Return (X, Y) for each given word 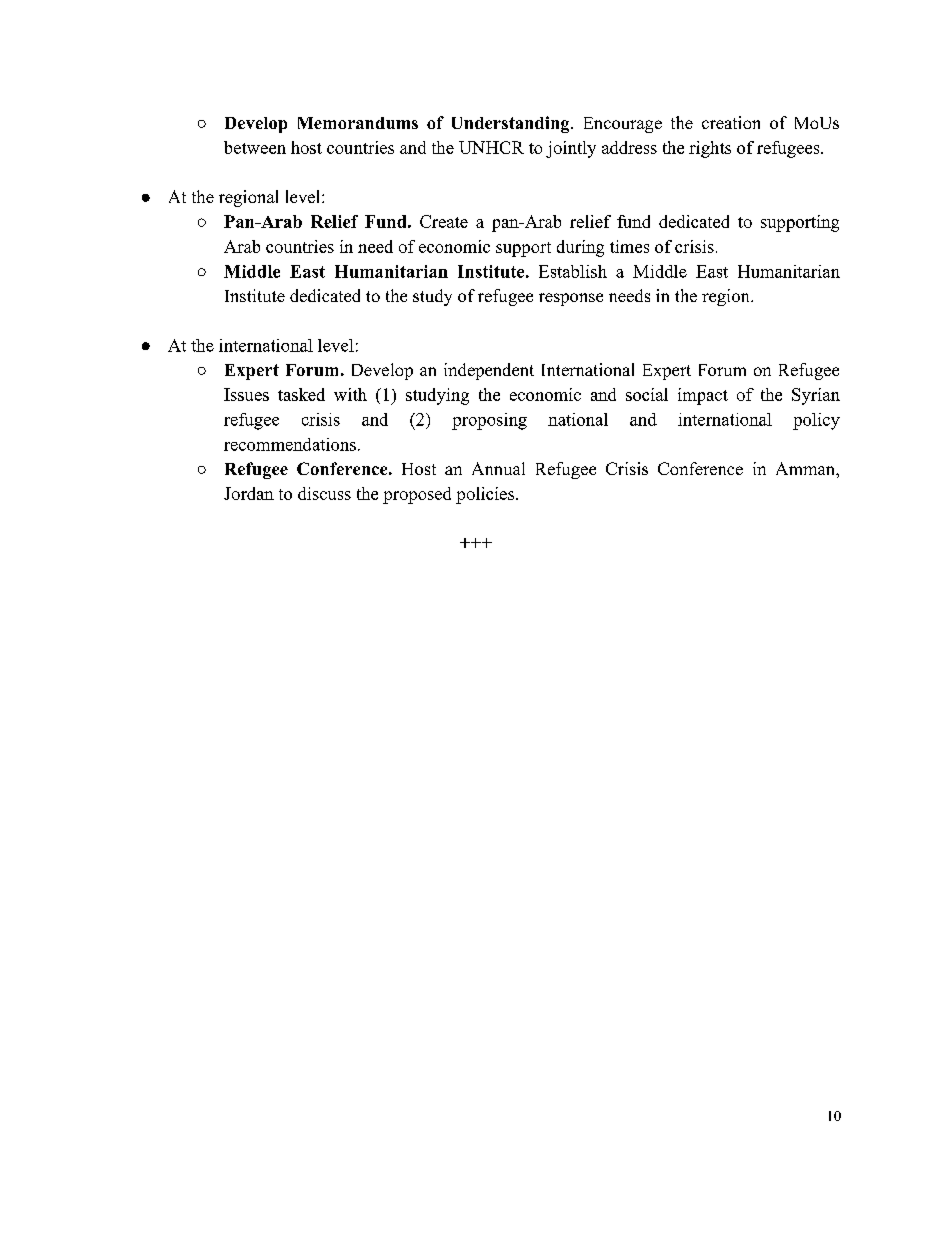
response (571, 299)
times (629, 246)
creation (731, 122)
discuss (324, 493)
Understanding (512, 124)
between (255, 147)
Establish (573, 271)
